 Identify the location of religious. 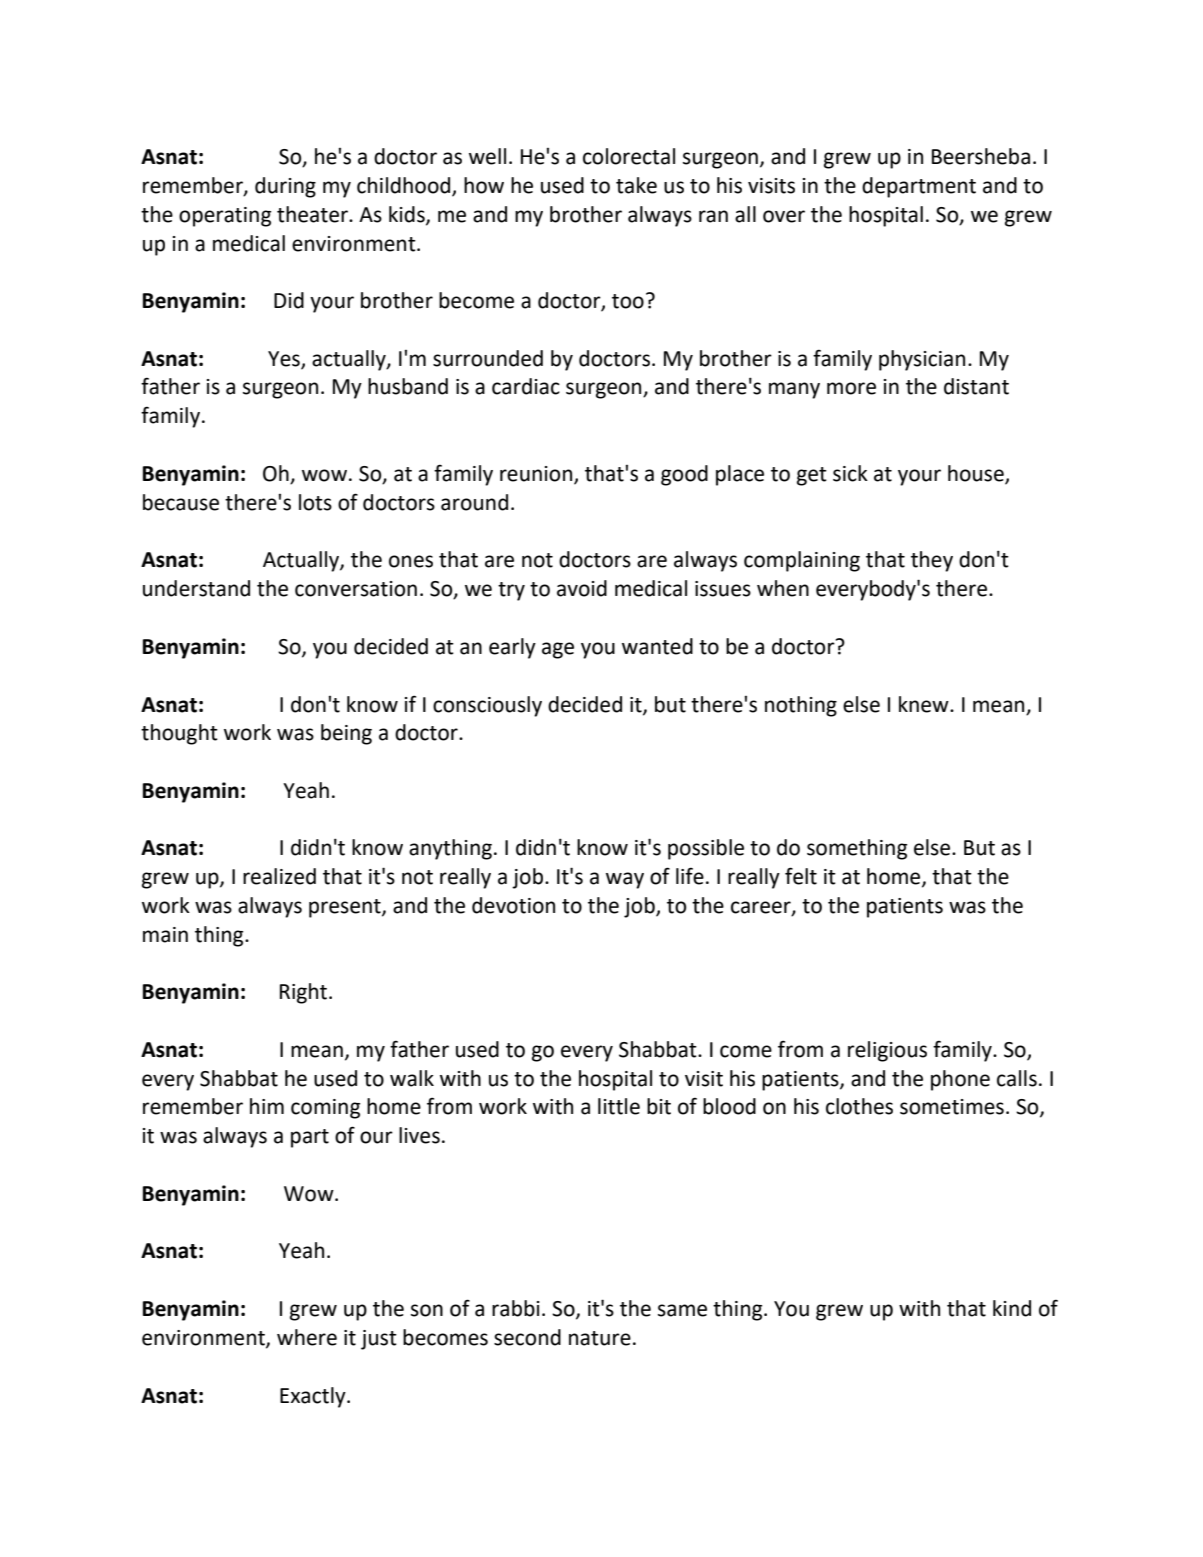
(887, 1051).
